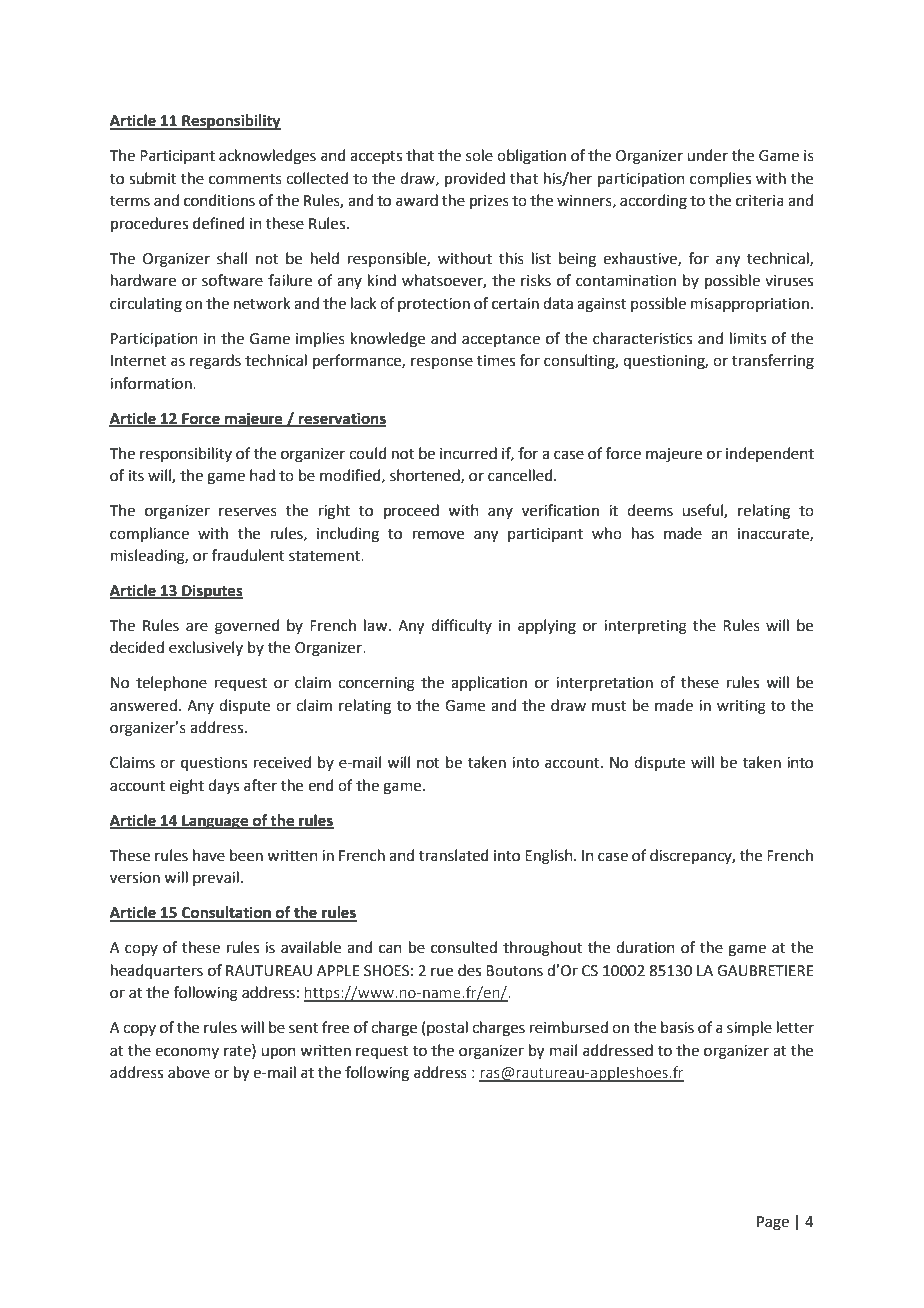  Describe the element at coordinates (720, 179) in the image. I see `complies` at that location.
